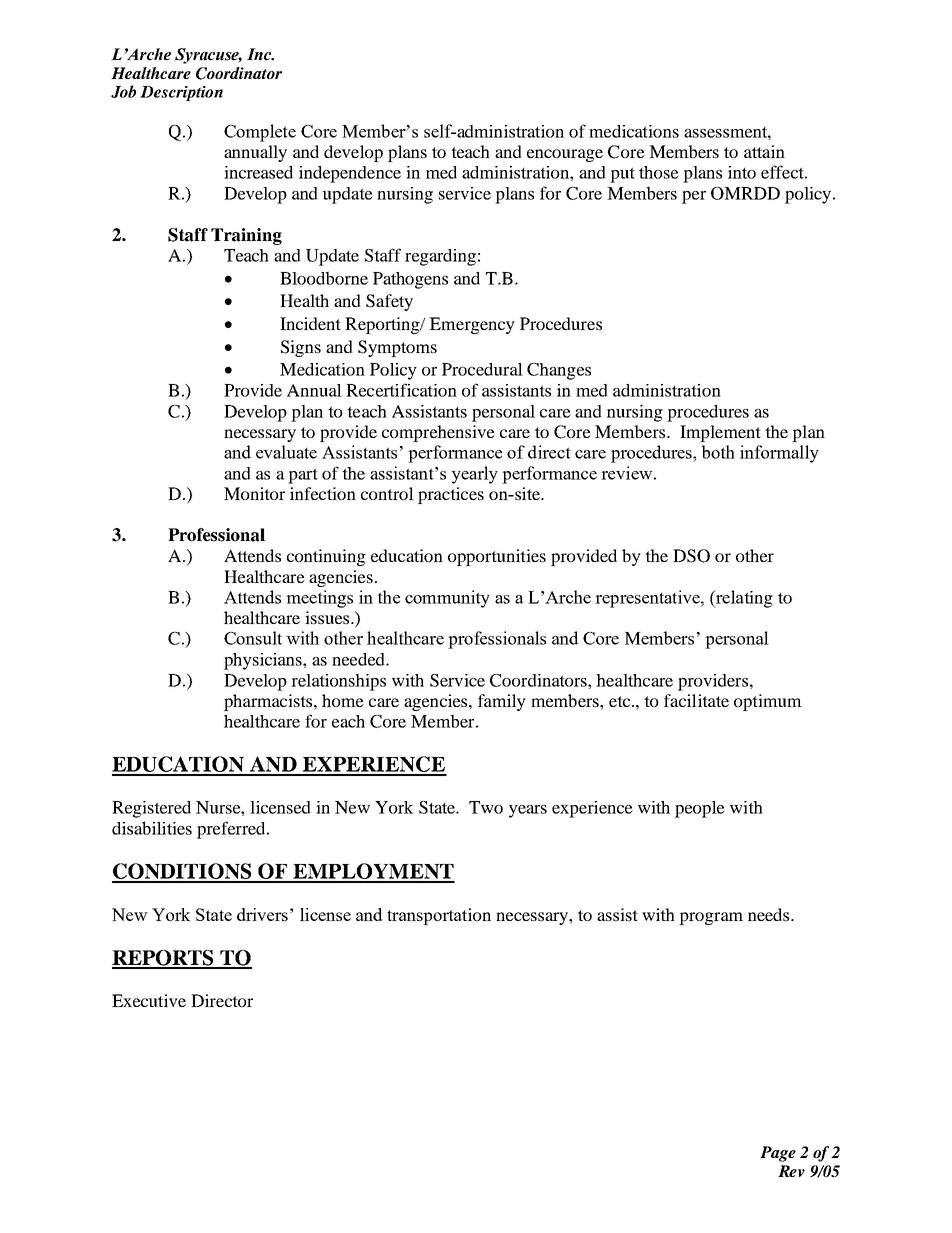 This screenshot has width=952, height=1233. Describe the element at coordinates (691, 556) in the screenshot. I see `DSO` at that location.
